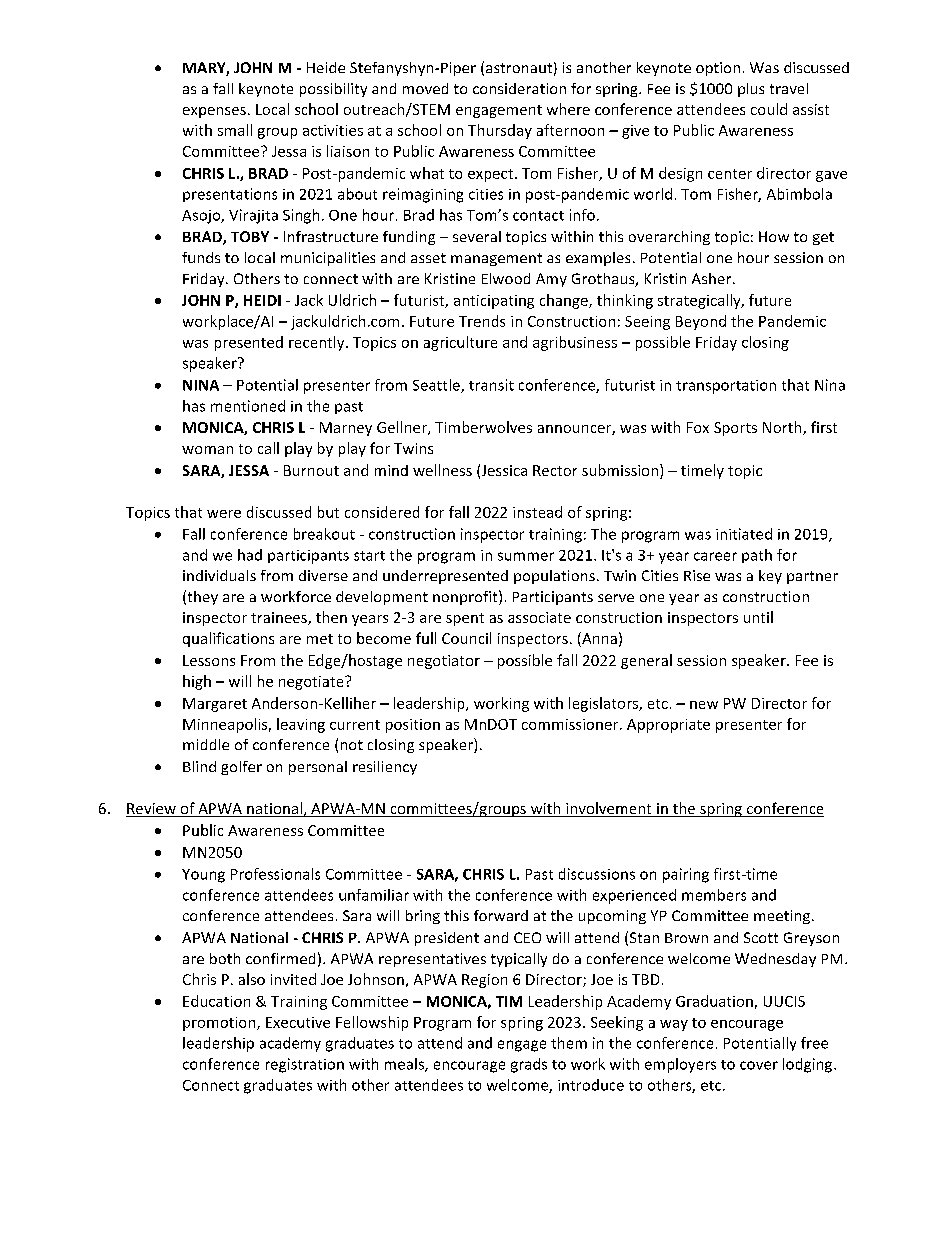  I want to click on HEIDI, so click(262, 300).
